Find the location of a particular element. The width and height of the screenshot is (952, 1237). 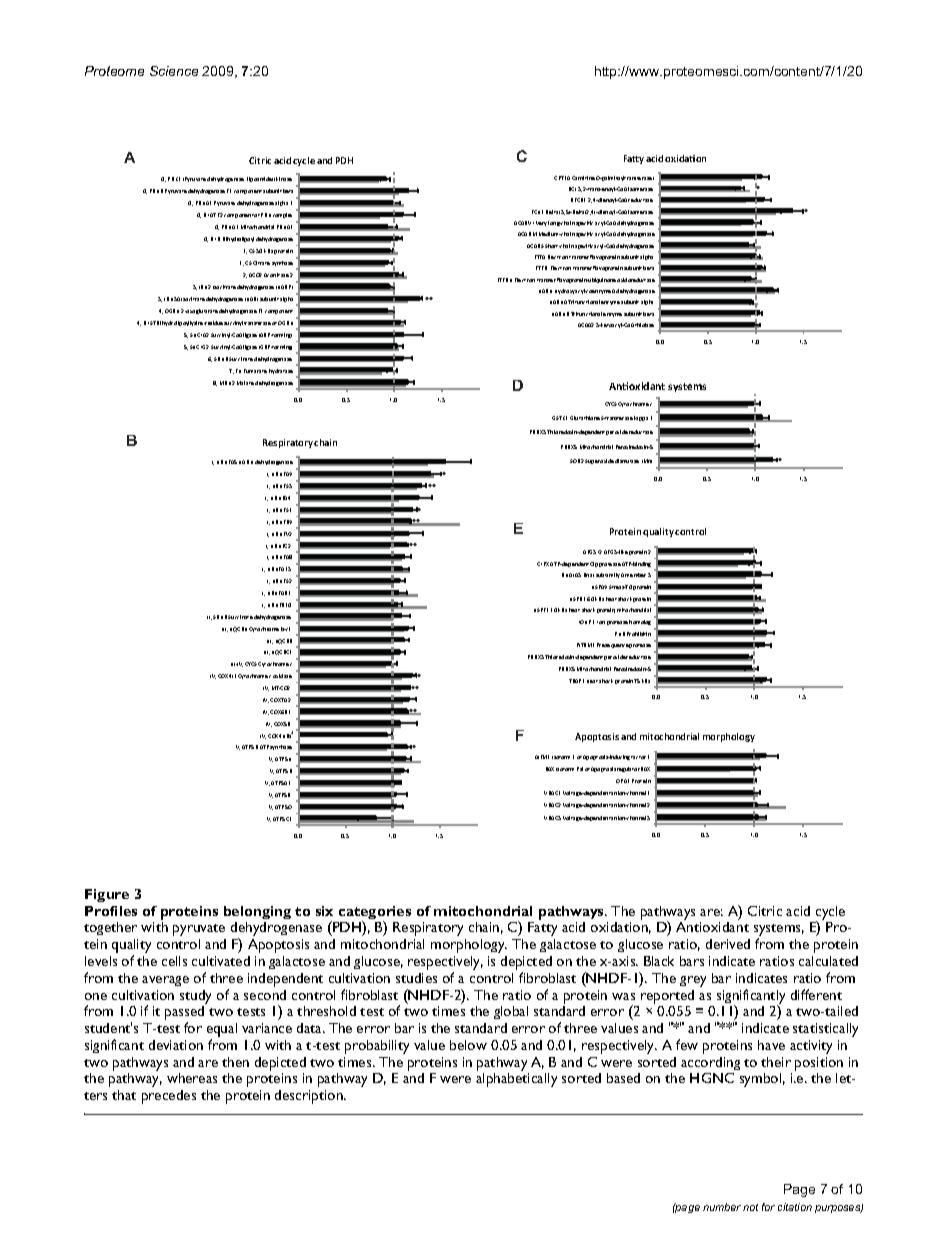

NADH is located at coordinates (246, 462).
